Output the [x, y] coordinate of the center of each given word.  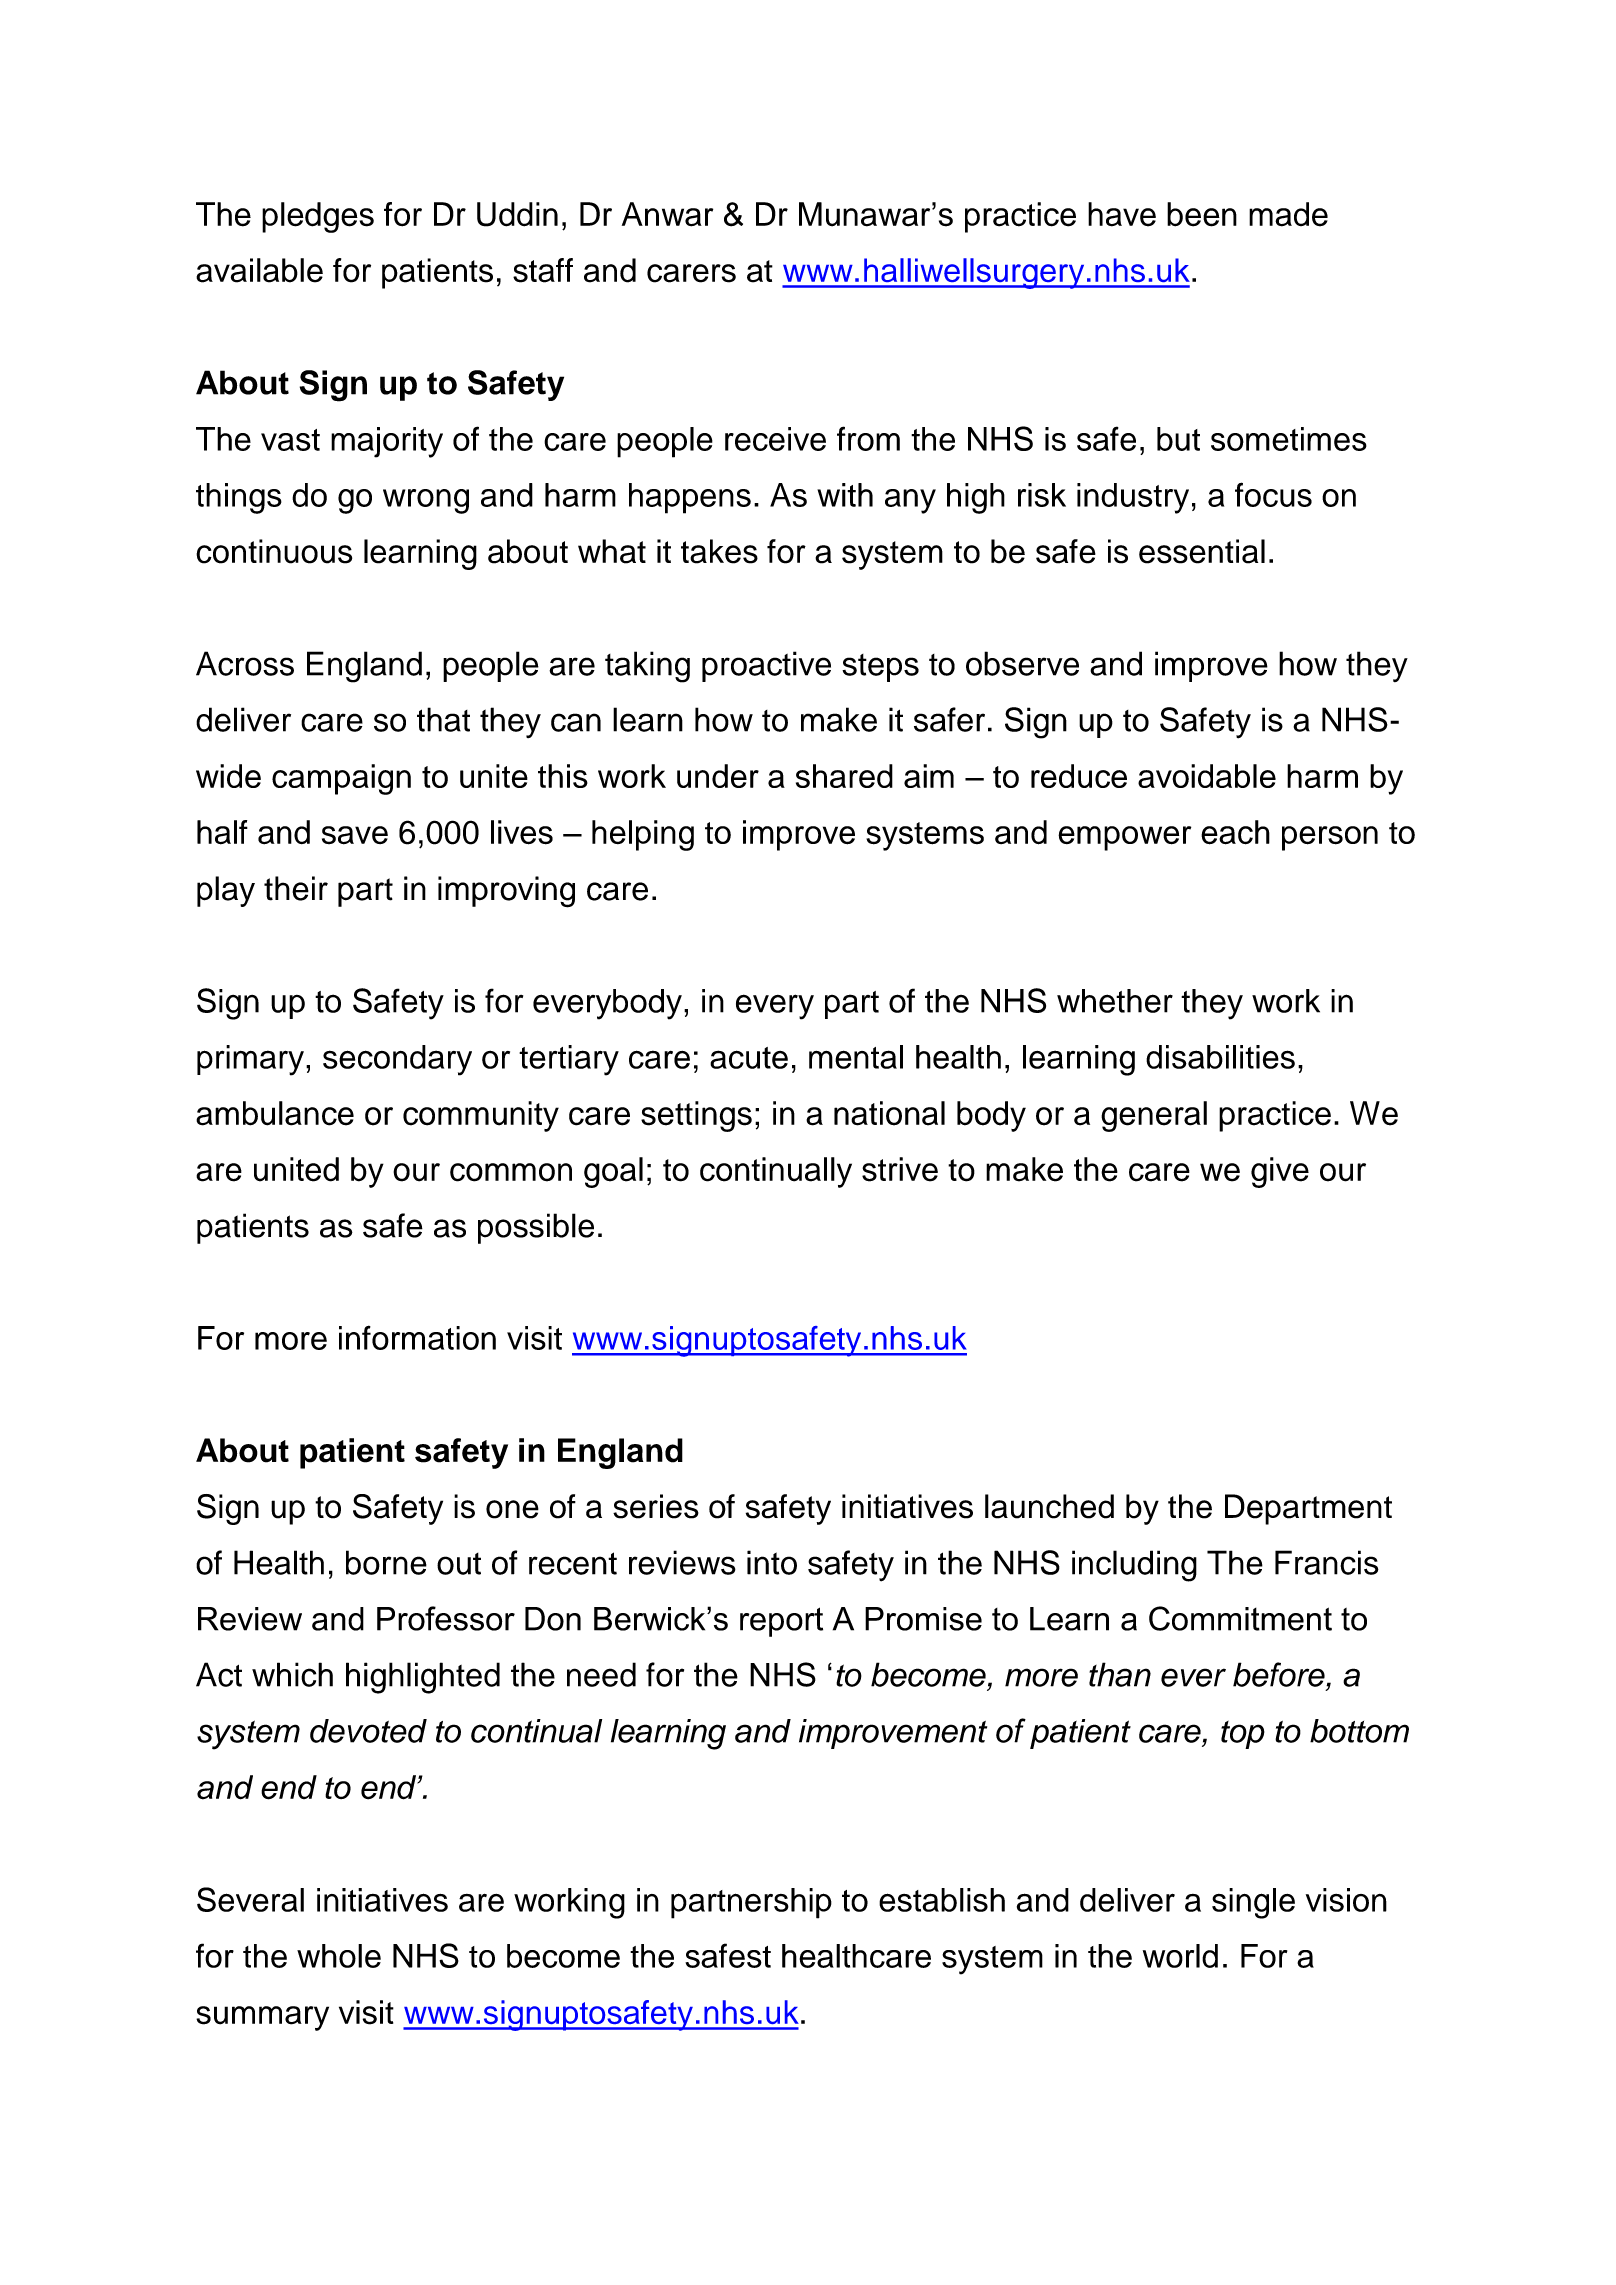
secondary [397, 1060]
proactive [766, 666]
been [1202, 214]
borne [386, 1562]
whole [339, 1956]
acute [749, 1058]
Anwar [667, 214]
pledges [318, 217]
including [1134, 1566]
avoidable [1207, 776]
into [772, 1562]
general [1154, 1116]
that [443, 719]
